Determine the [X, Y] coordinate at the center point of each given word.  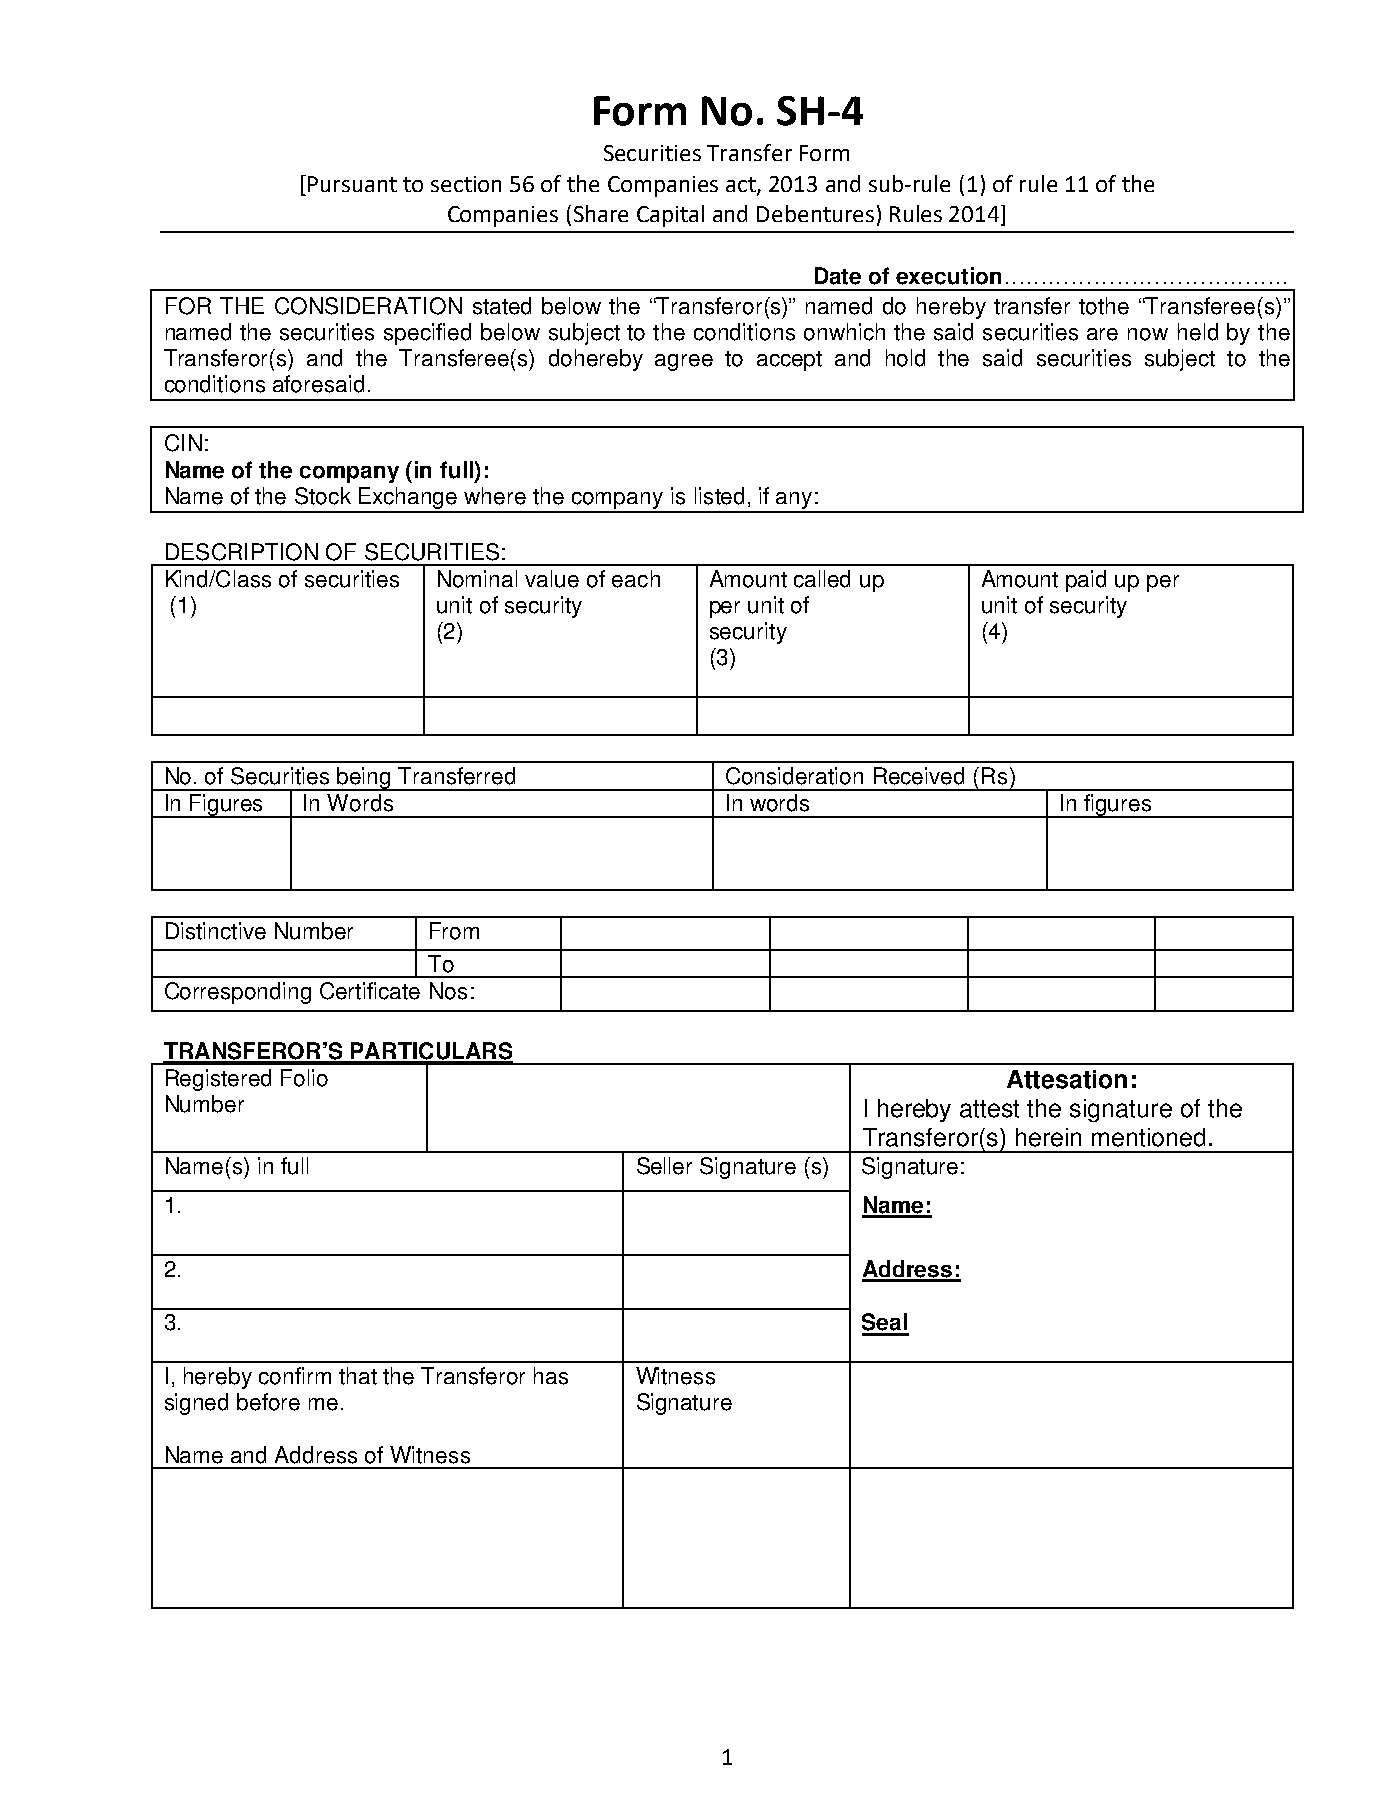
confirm [295, 1376]
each [636, 579]
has [551, 1376]
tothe [1104, 306]
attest [989, 1109]
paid [1086, 581]
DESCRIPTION [242, 552]
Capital [670, 216]
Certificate [370, 991]
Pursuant [352, 184]
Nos [448, 991]
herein [1048, 1137]
